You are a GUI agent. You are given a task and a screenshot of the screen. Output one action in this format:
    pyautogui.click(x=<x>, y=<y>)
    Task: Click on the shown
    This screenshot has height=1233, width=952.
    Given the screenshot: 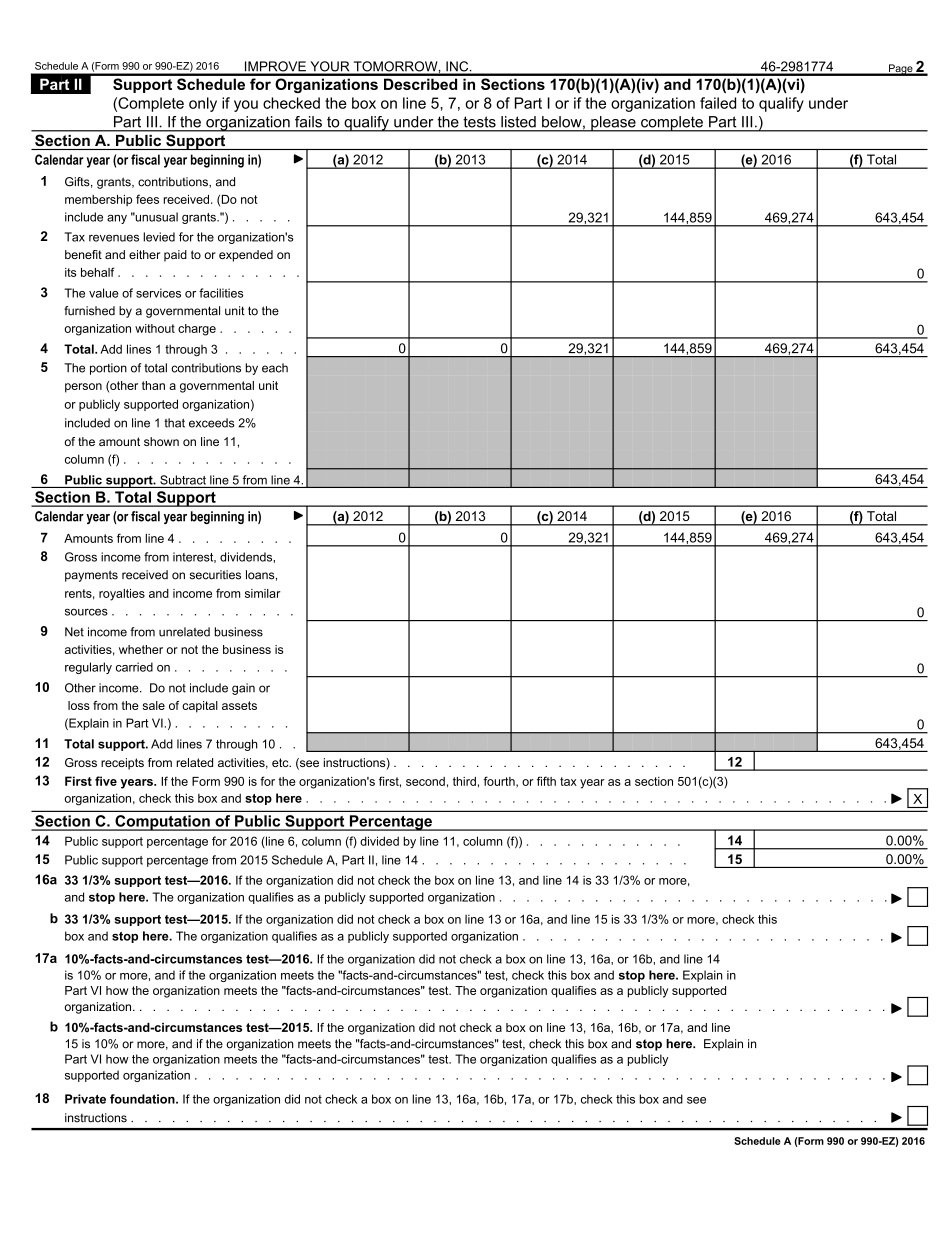 What is the action you would take?
    pyautogui.click(x=161, y=441)
